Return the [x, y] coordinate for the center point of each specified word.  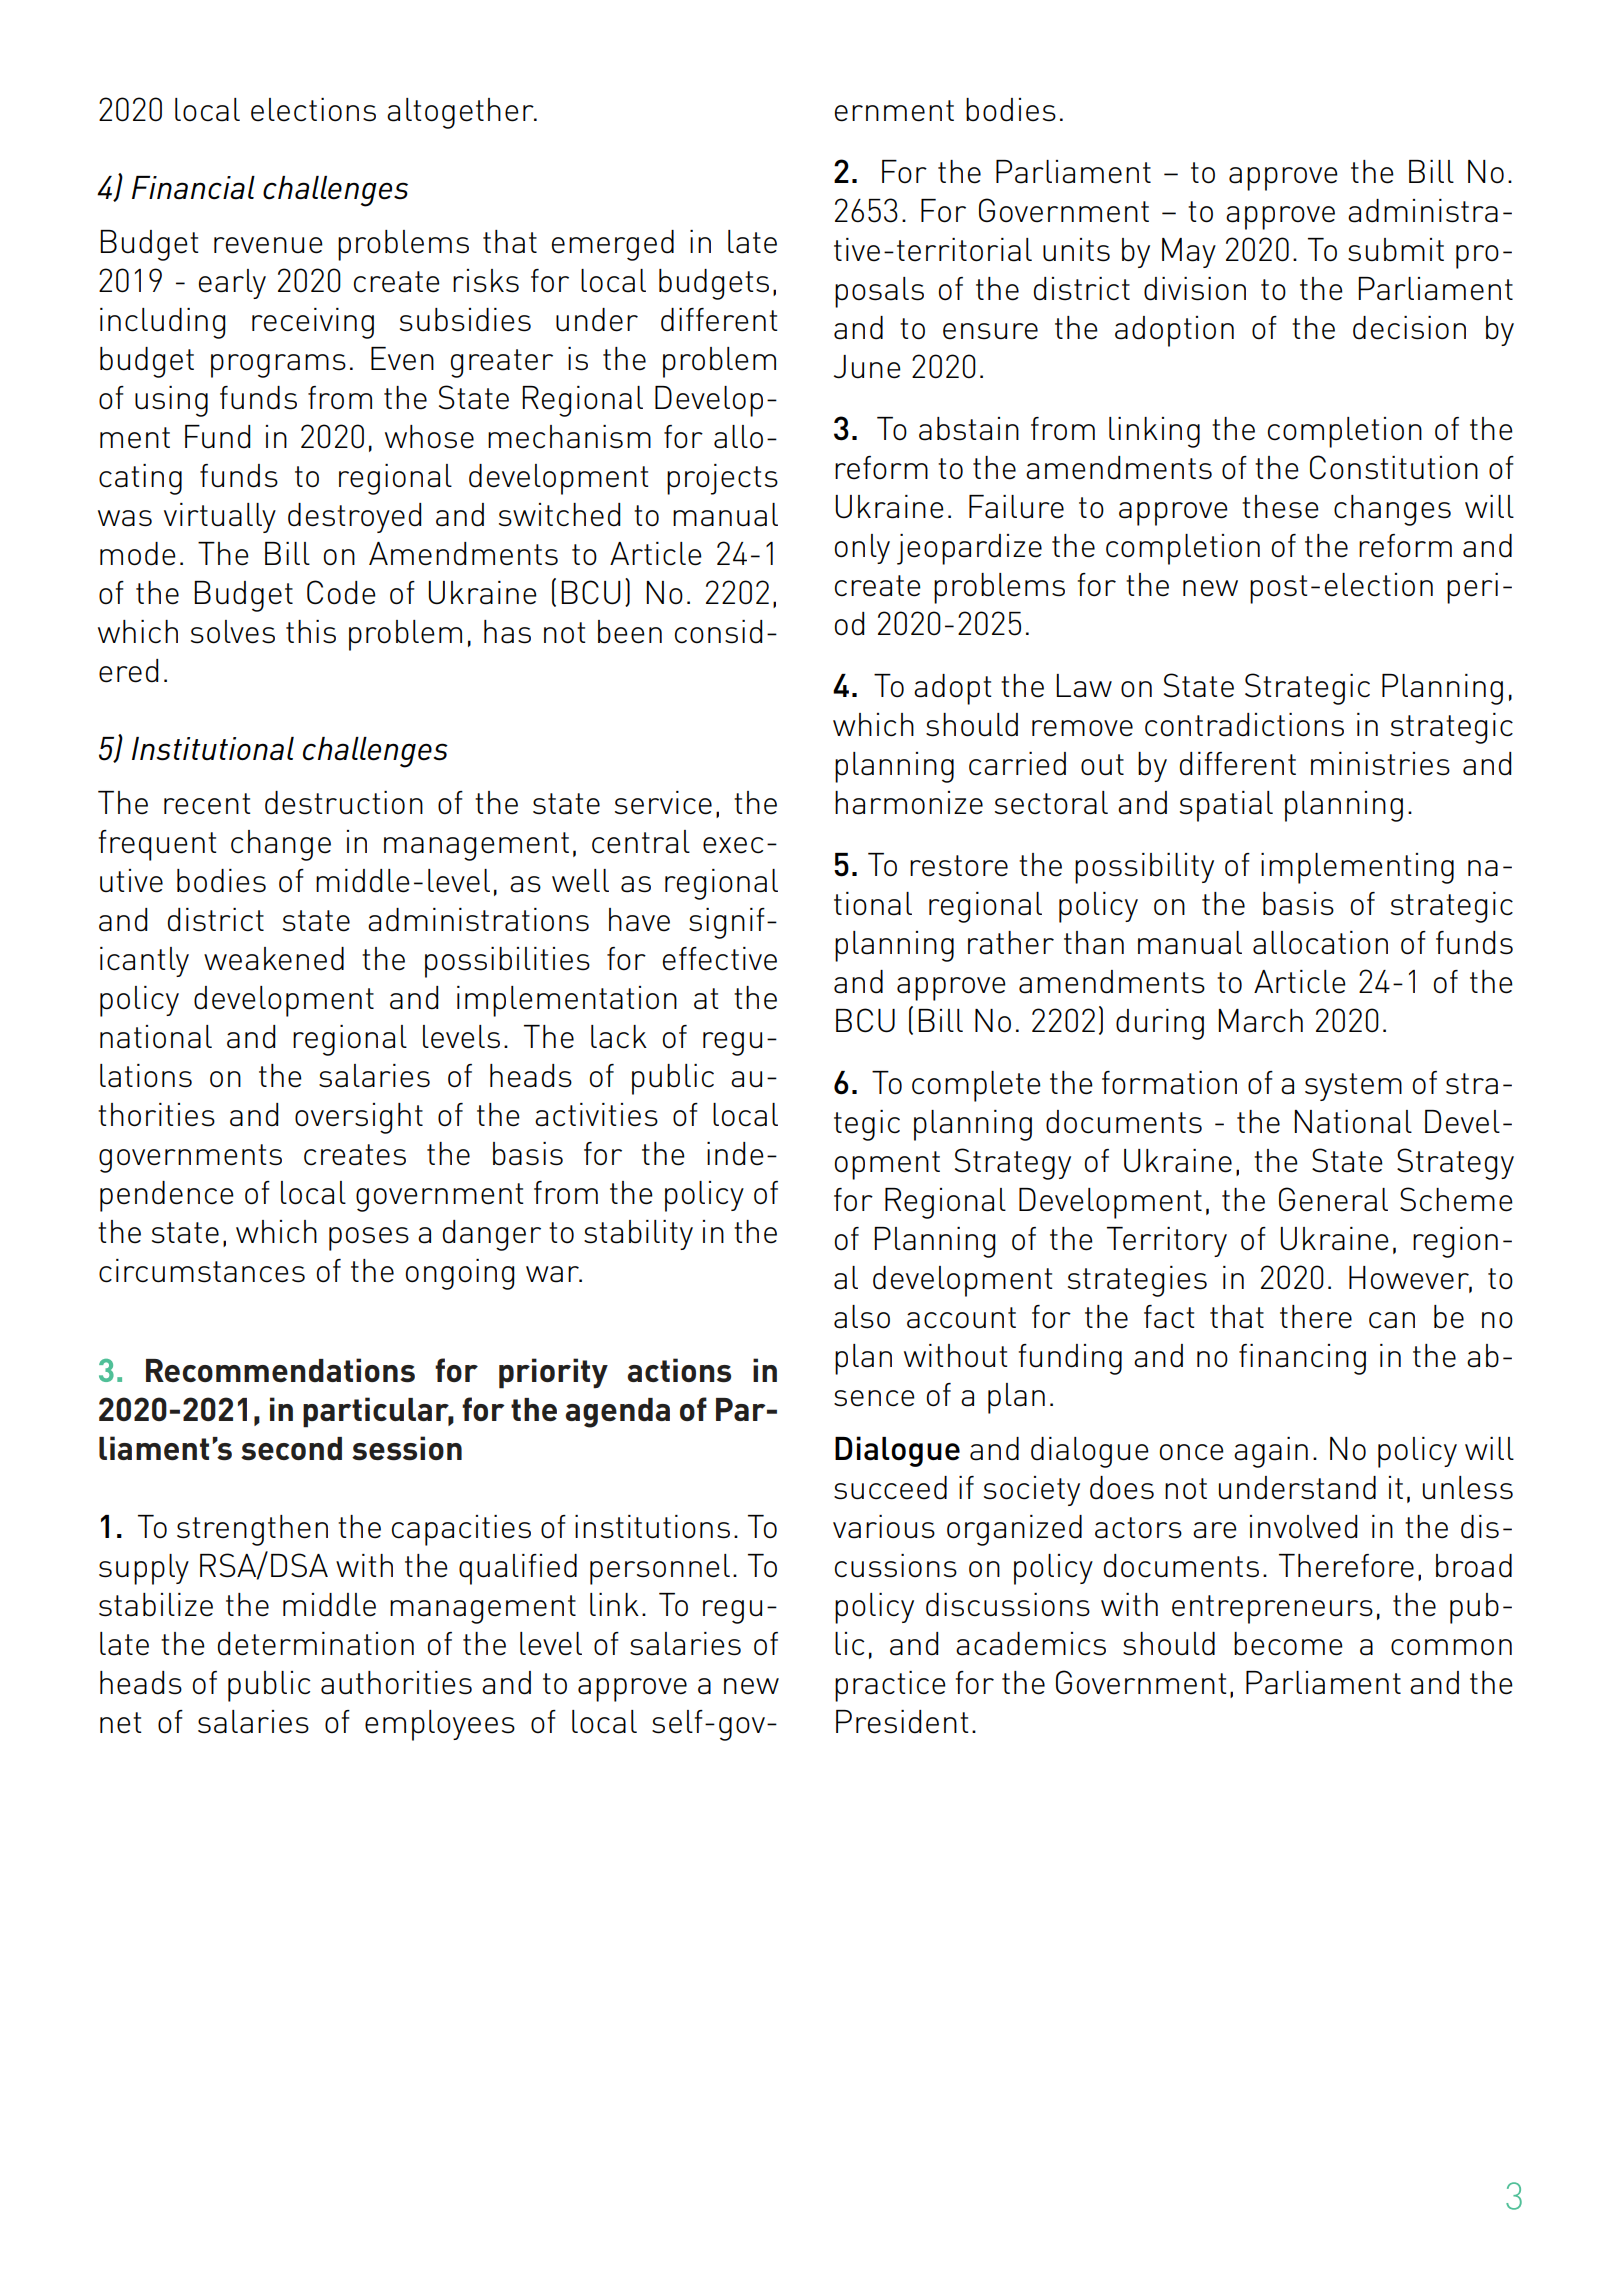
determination [316, 1644]
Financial [193, 188]
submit [1396, 250]
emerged [613, 245]
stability [638, 1235]
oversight [359, 1118]
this [311, 632]
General [1333, 1199]
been [630, 632]
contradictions [1244, 725]
